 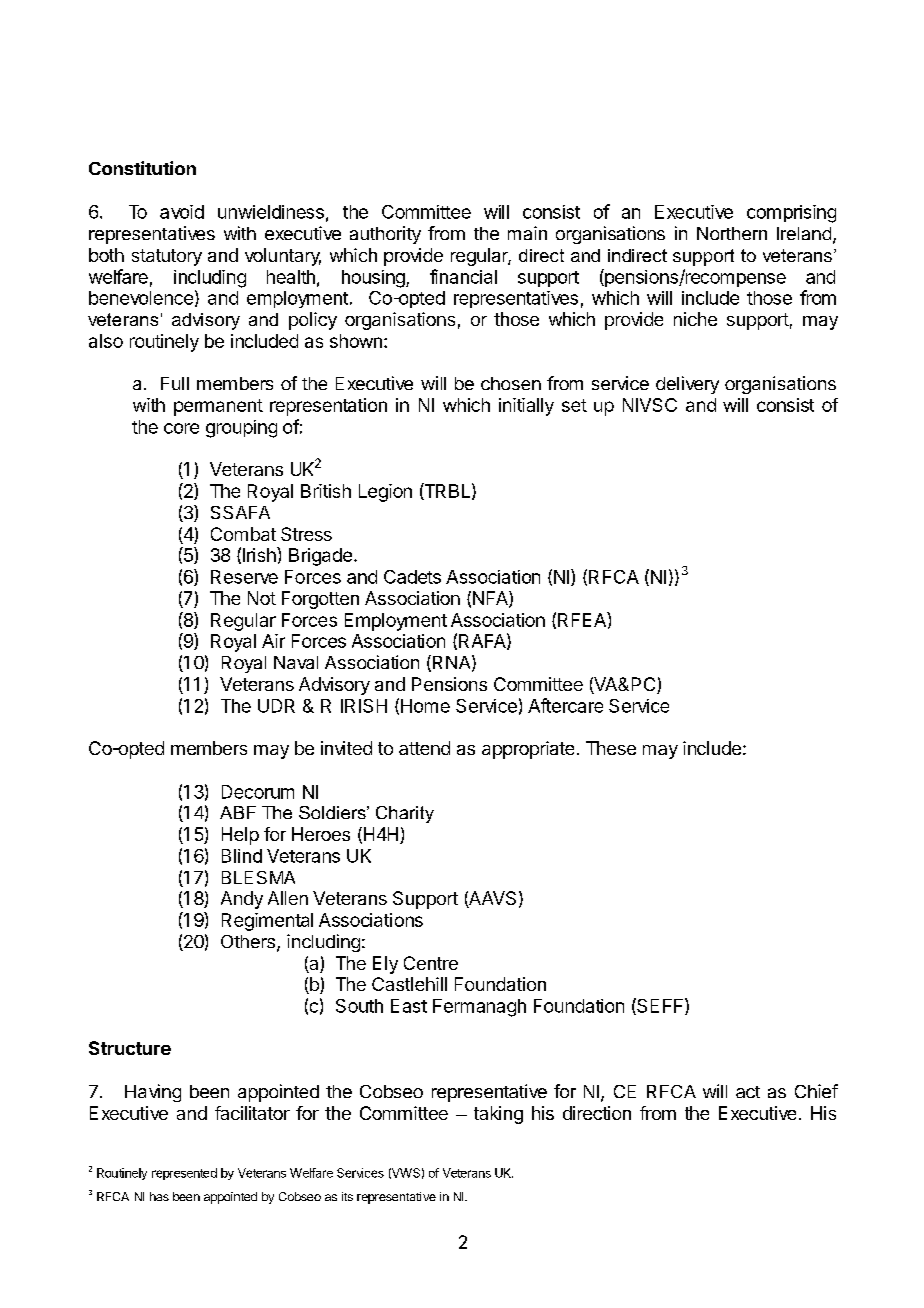 I want to click on These, so click(x=611, y=748).
